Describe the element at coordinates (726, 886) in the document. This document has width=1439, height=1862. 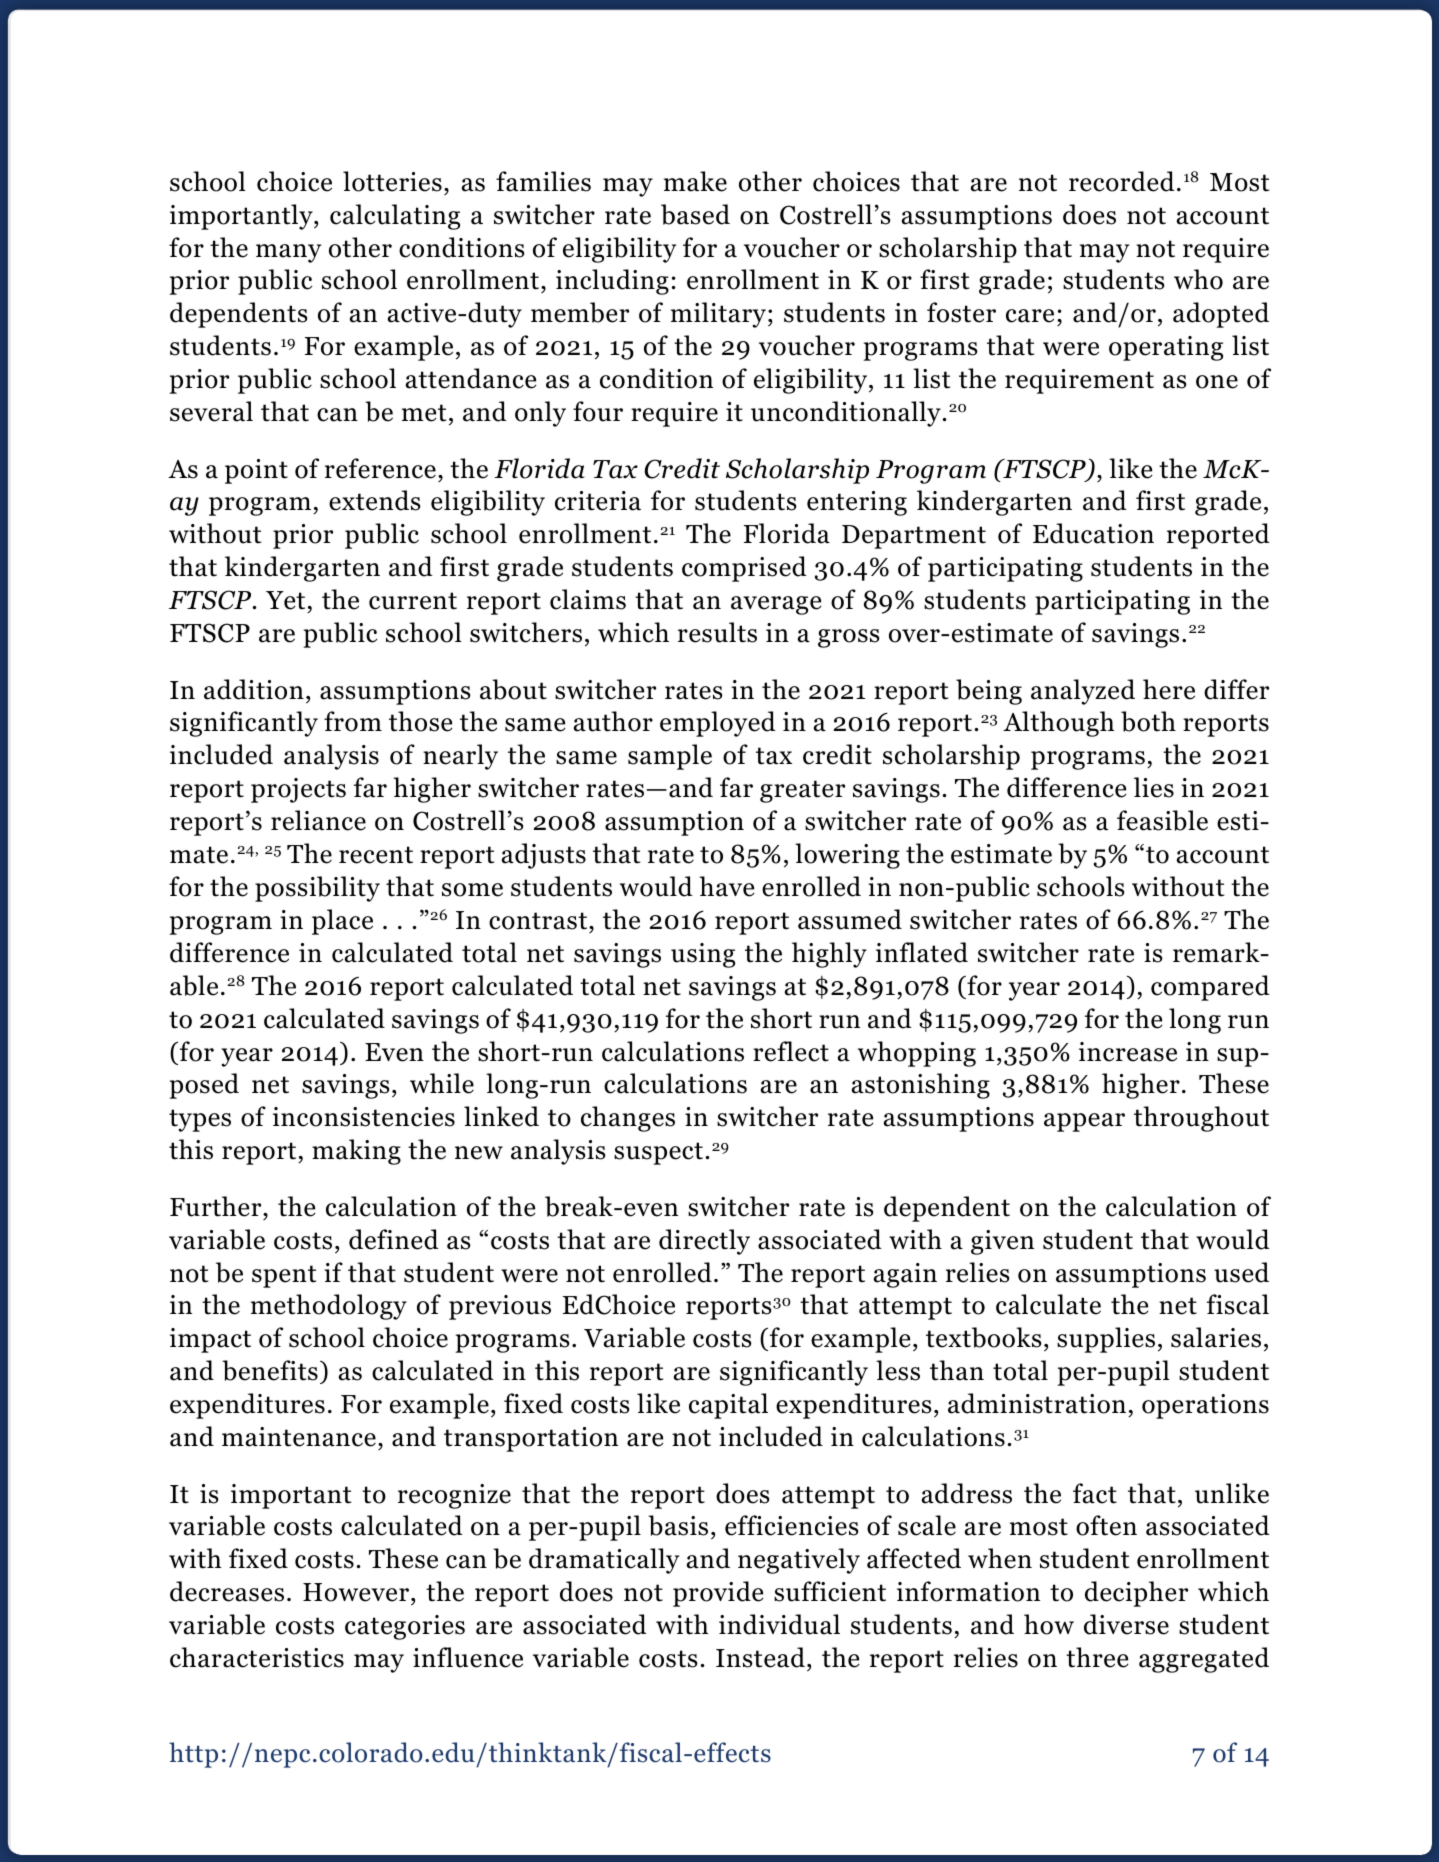
I see `have` at that location.
